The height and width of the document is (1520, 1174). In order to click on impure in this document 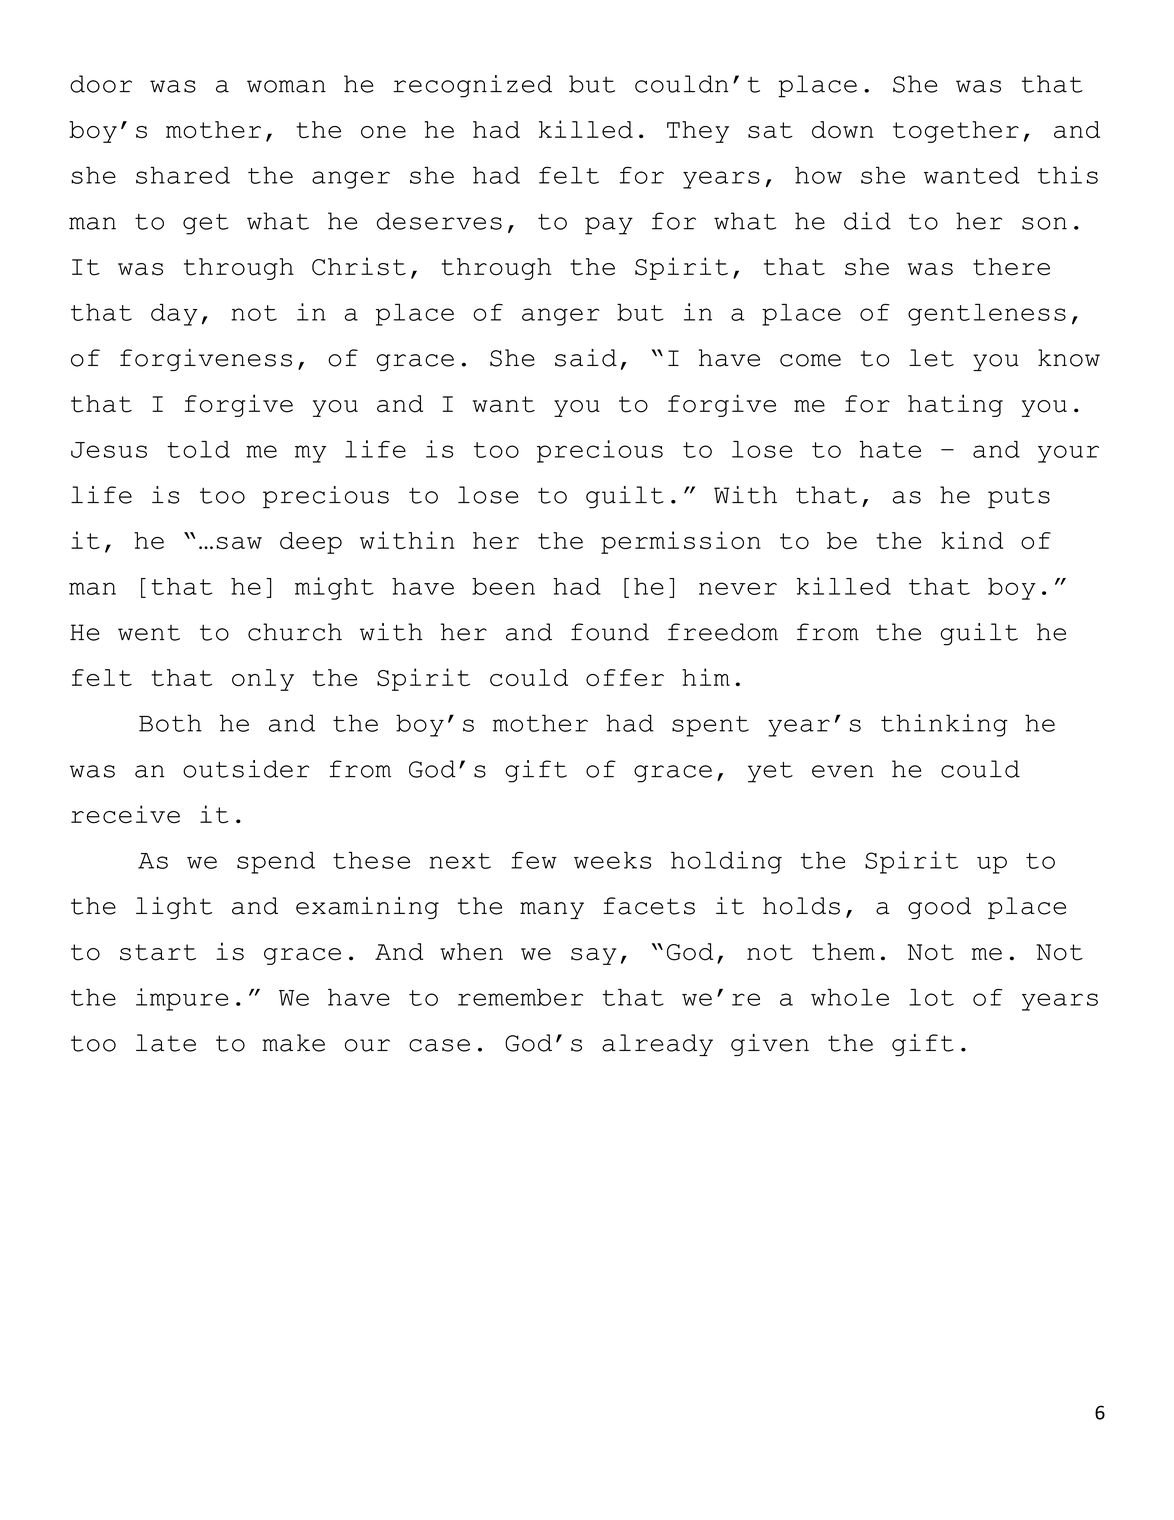, I will do `click(182, 999)`.
